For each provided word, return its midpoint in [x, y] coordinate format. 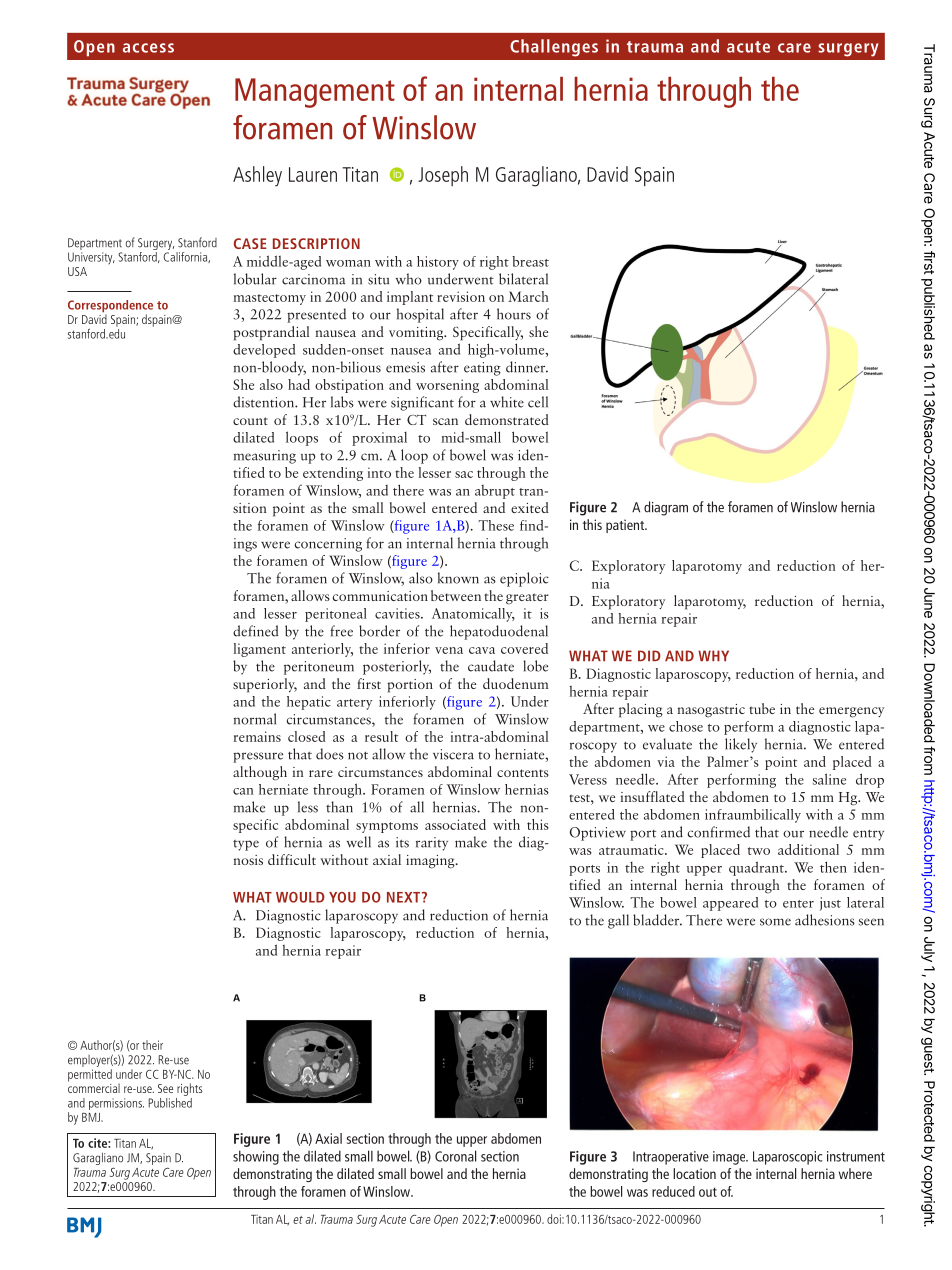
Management [315, 93]
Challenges [554, 48]
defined [256, 631]
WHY [713, 655]
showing [256, 1157]
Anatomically [473, 615]
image [730, 1158]
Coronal [455, 1156]
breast [530, 261]
